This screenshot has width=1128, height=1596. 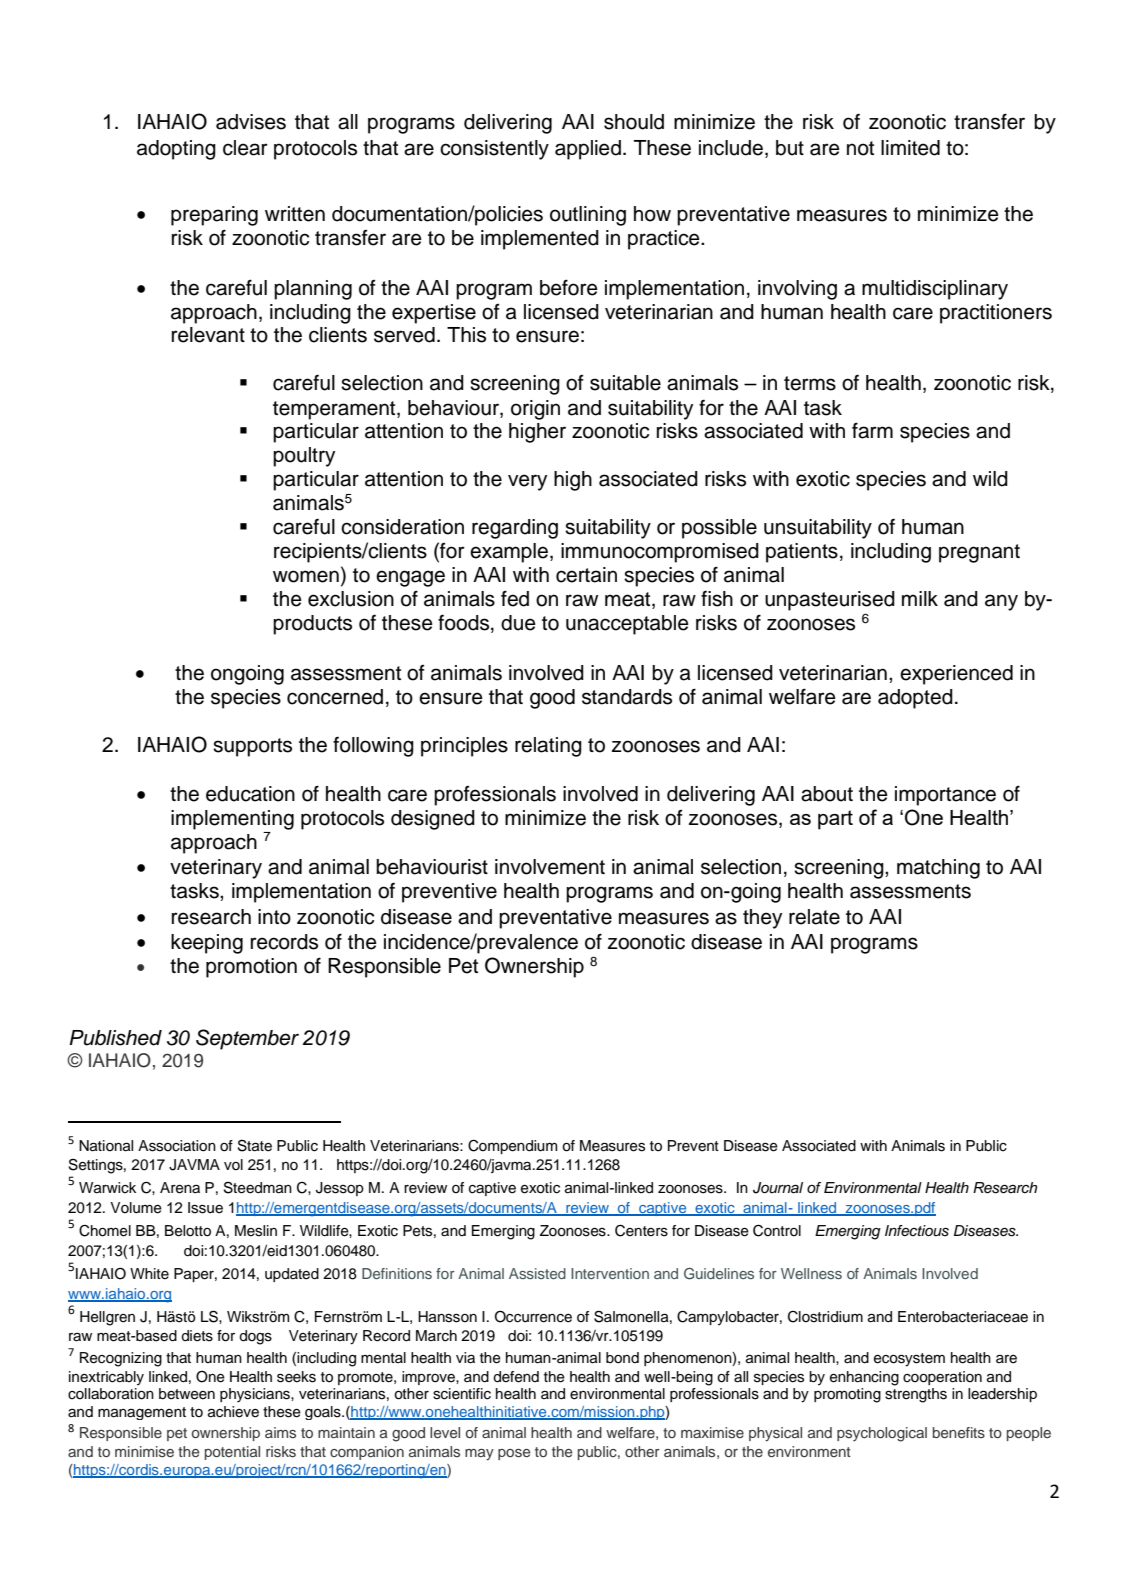 What do you see at coordinates (548, 747) in the screenshot?
I see `relating` at bounding box center [548, 747].
